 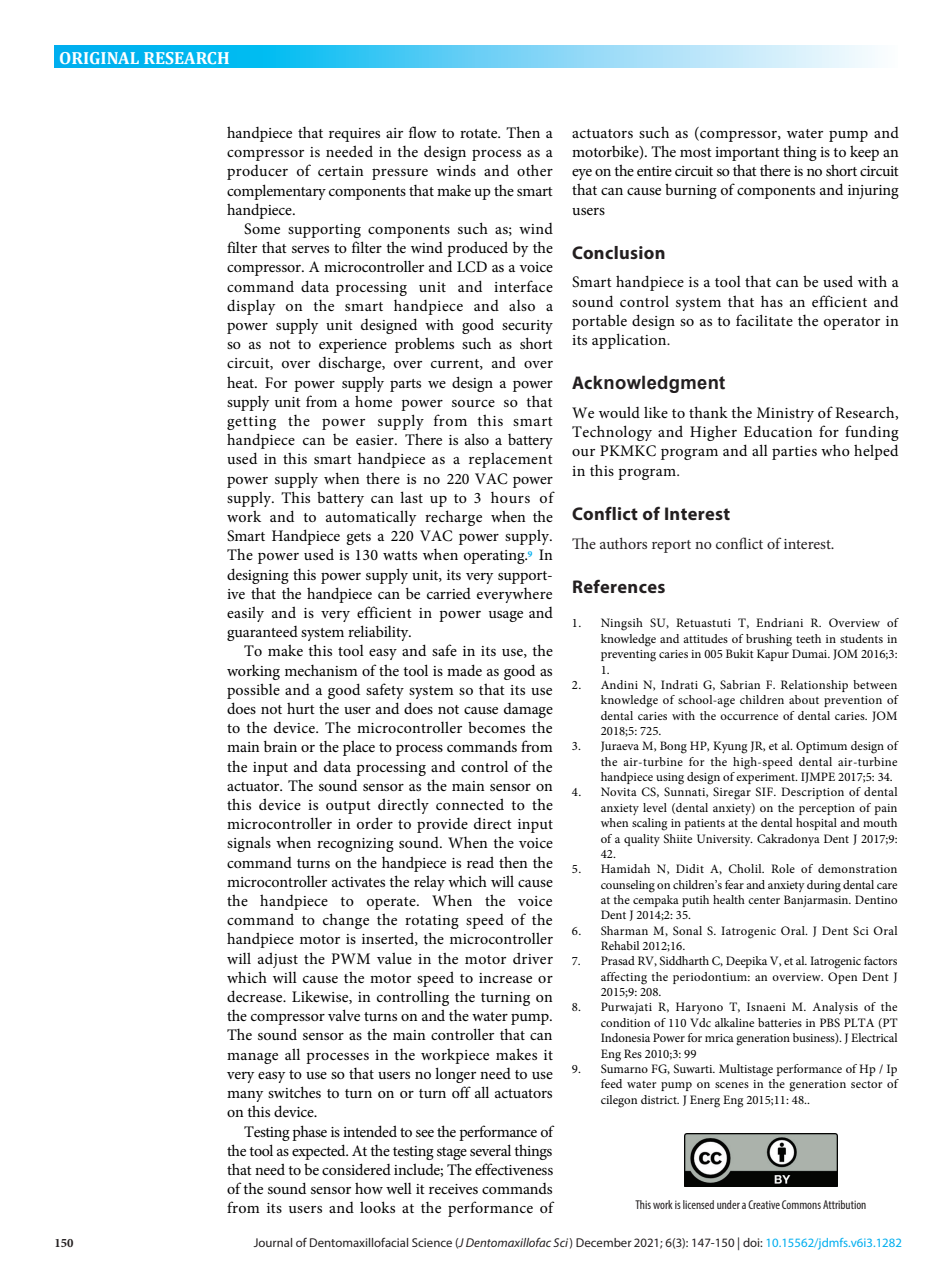 I want to click on heat, so click(x=242, y=382).
